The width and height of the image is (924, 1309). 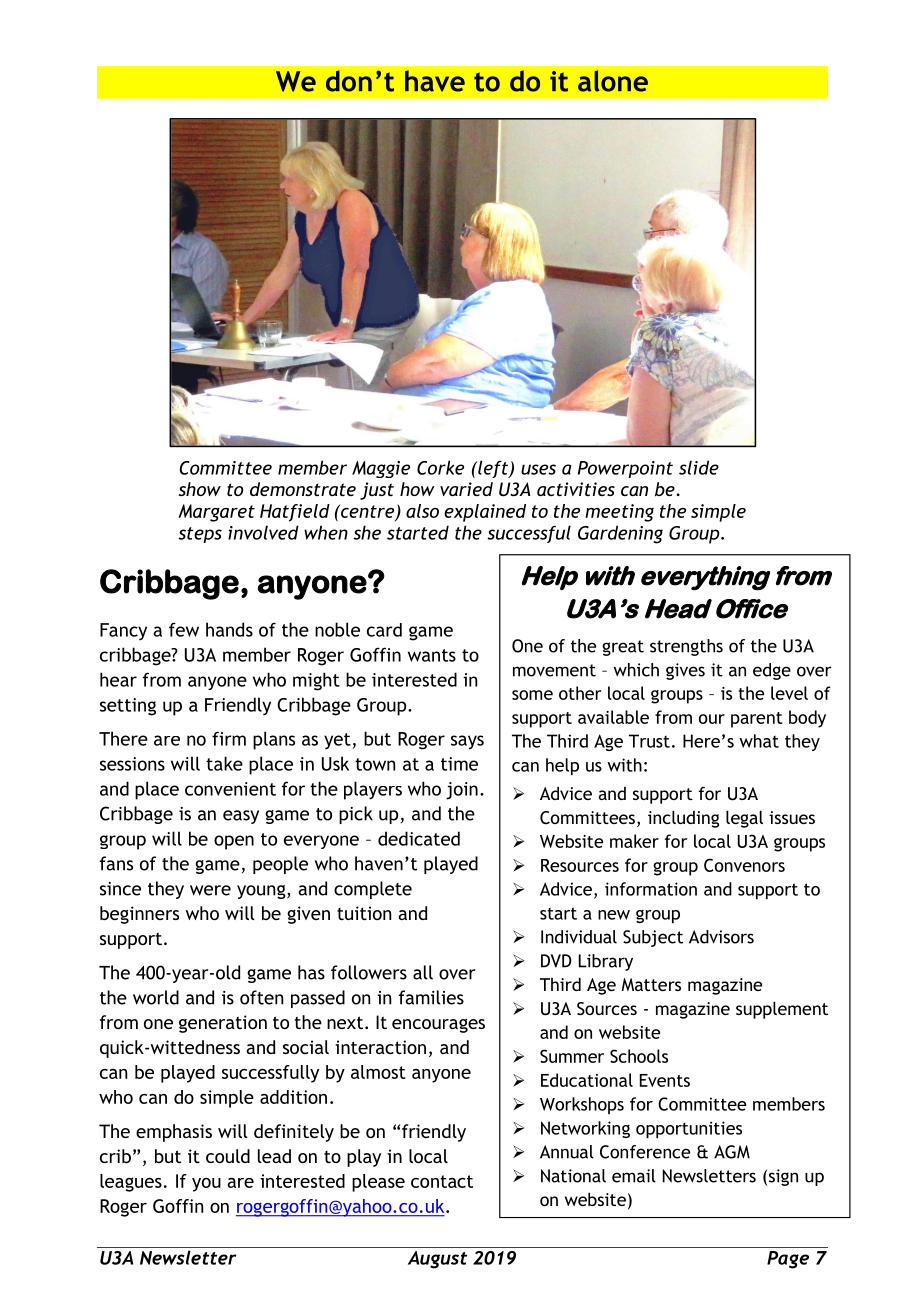 I want to click on Advisors, so click(x=721, y=937).
